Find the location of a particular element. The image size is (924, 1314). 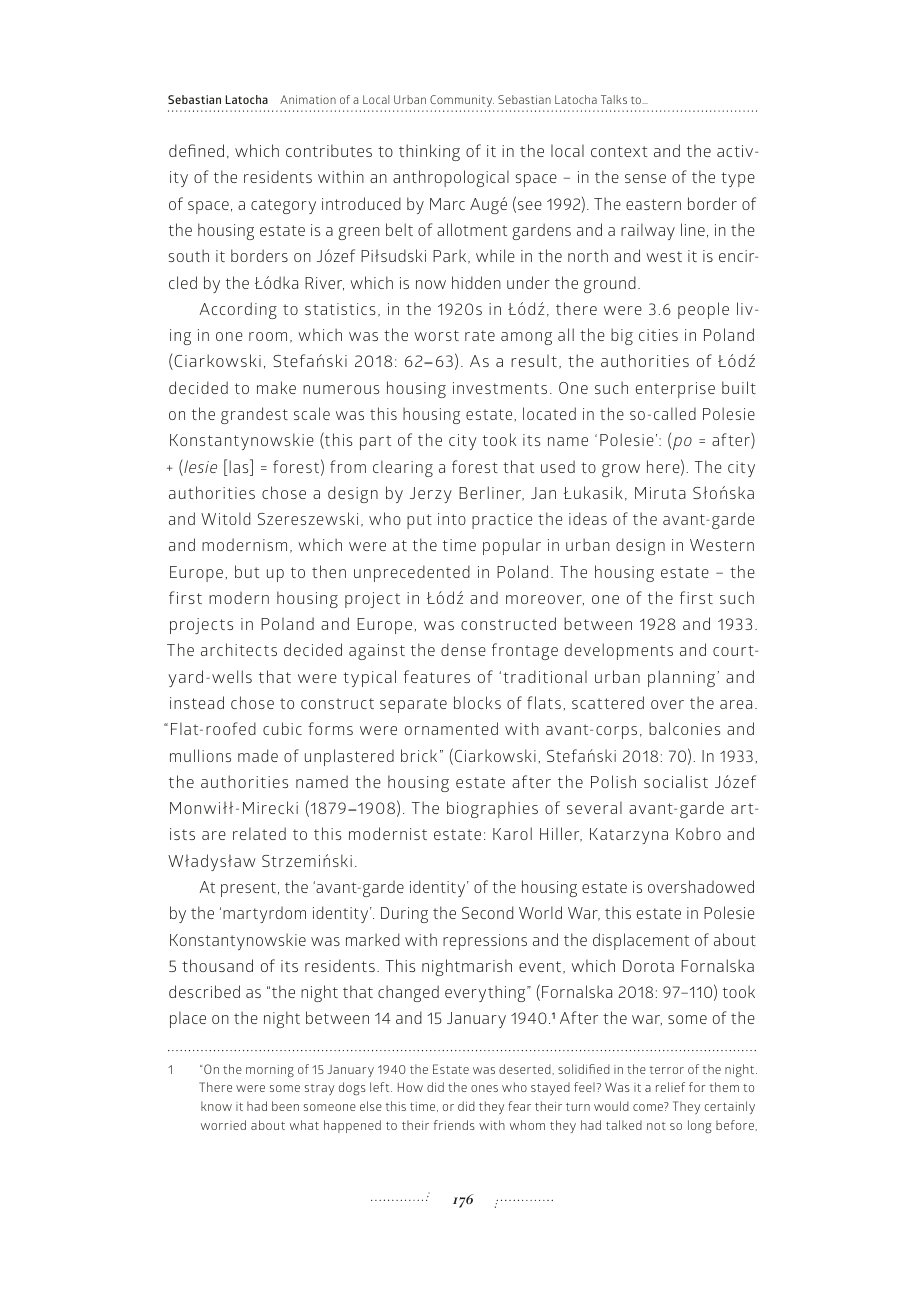

Community is located at coordinates (462, 101).
